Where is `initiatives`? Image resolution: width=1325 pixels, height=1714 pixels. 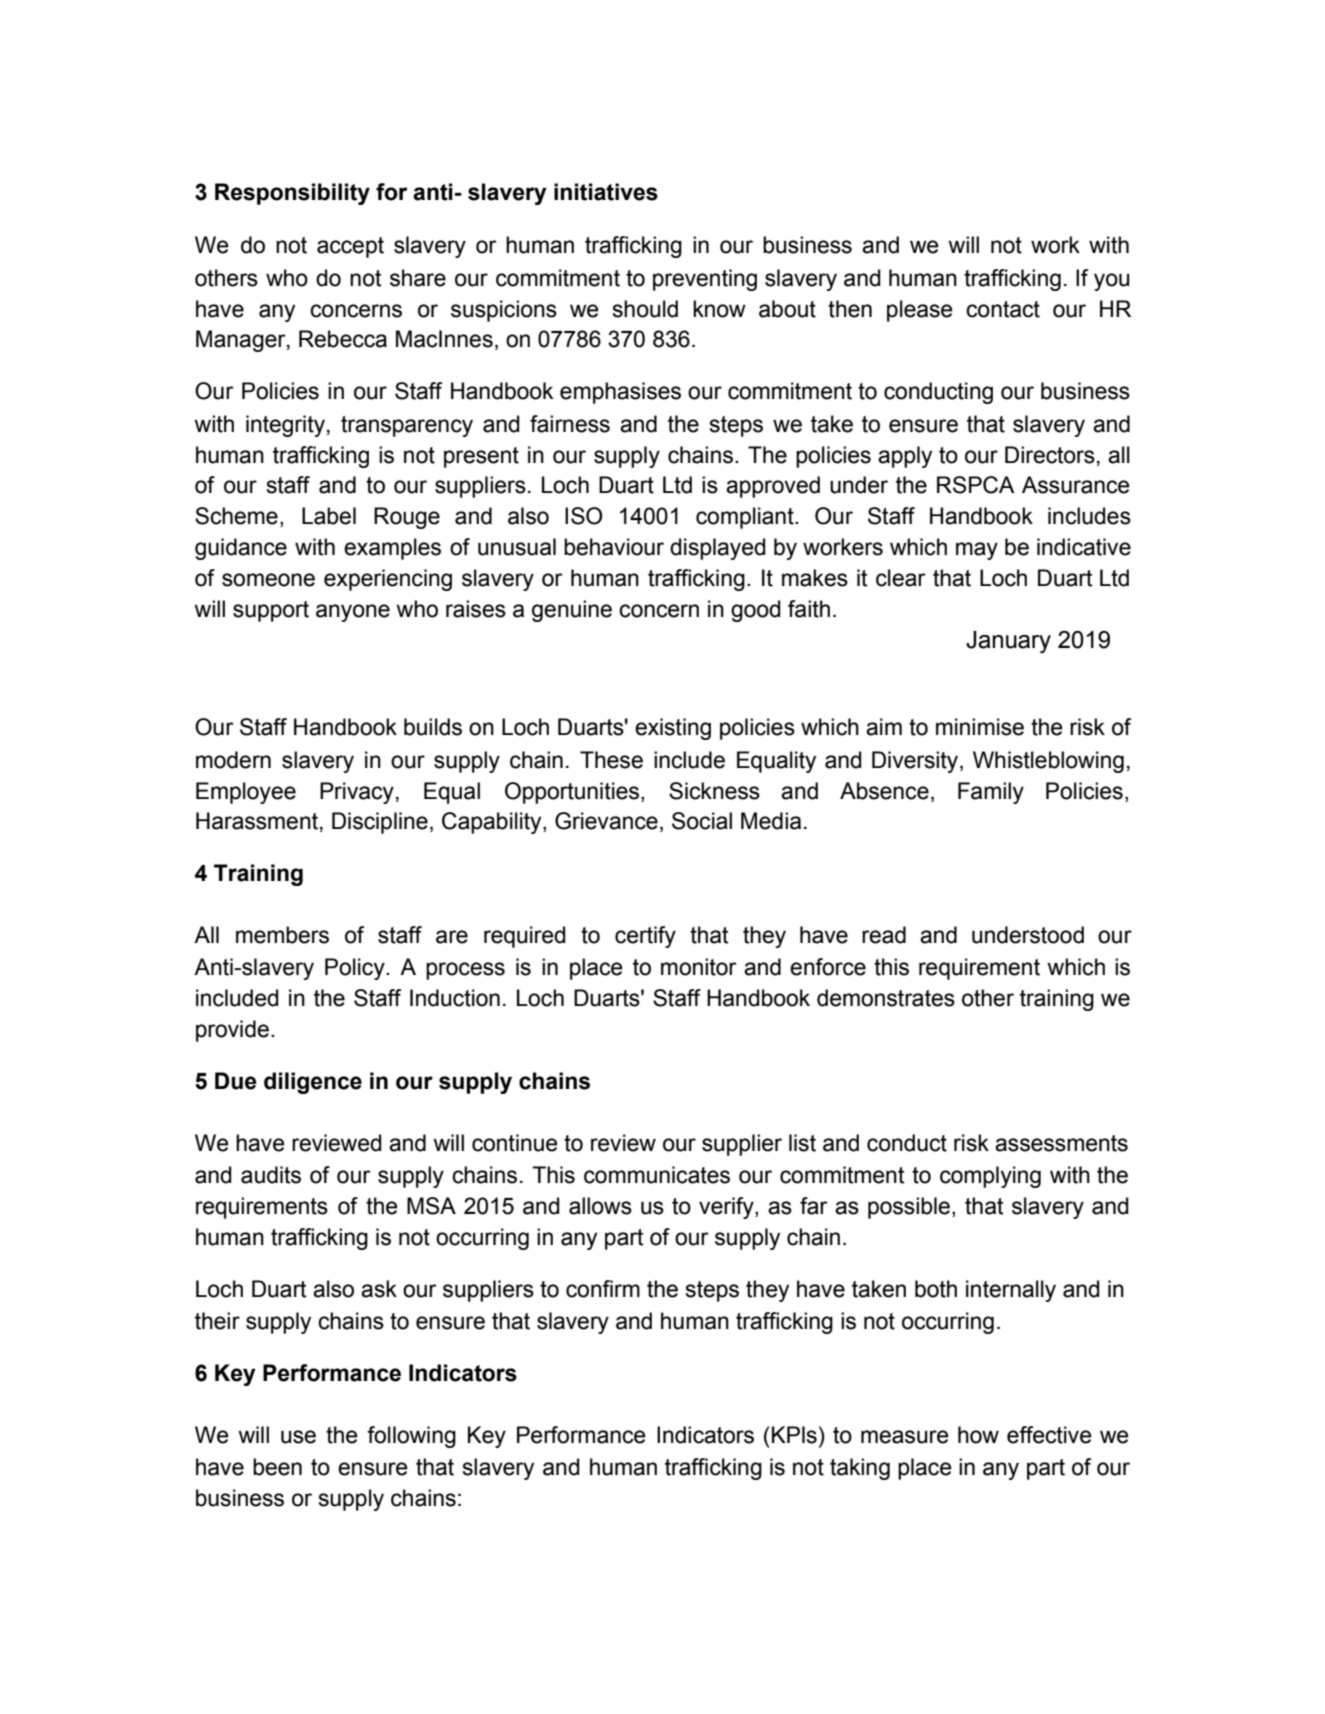
initiatives is located at coordinates (606, 192).
